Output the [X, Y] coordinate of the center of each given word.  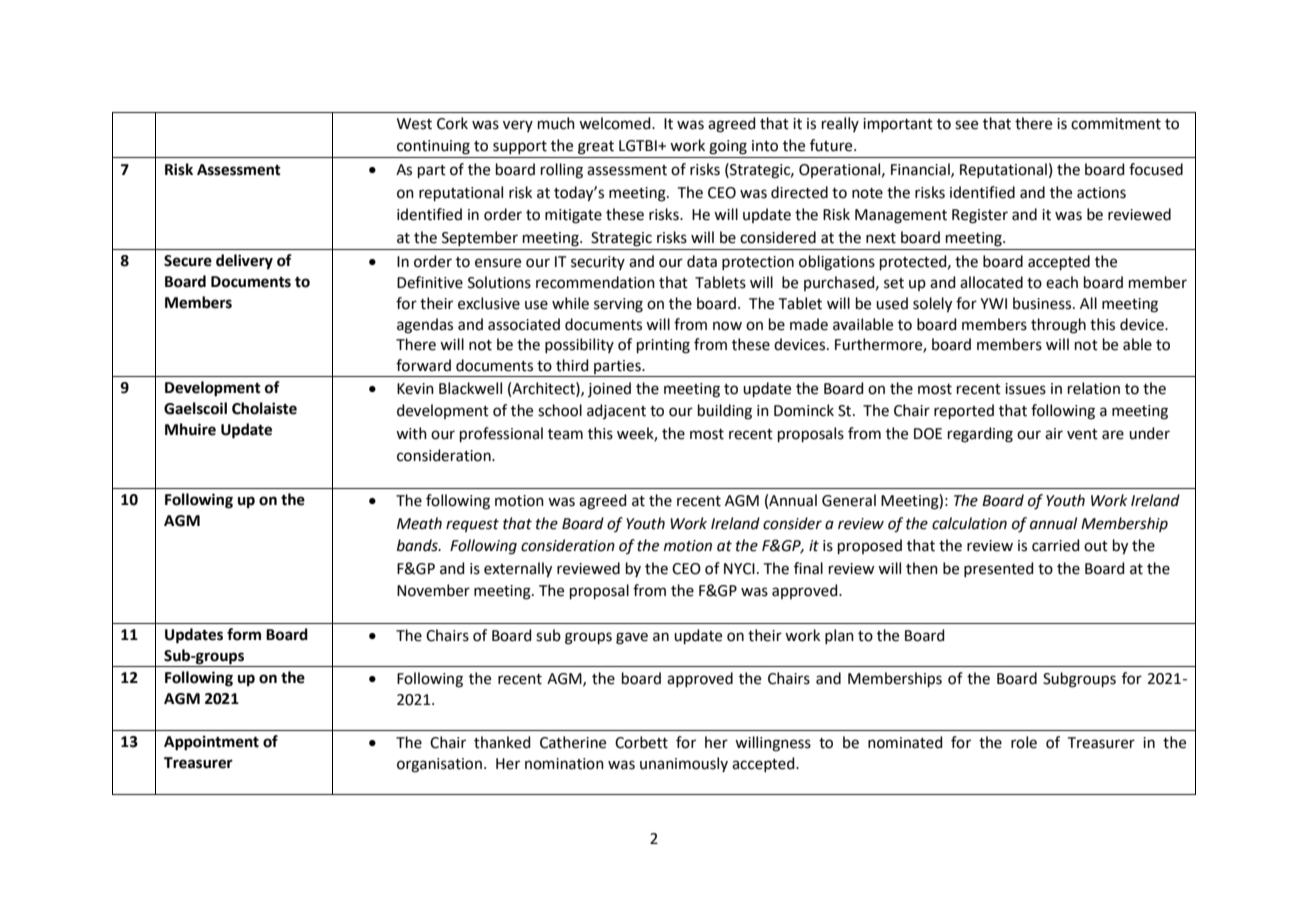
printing [663, 346]
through [1058, 326]
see [966, 125]
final [808, 568]
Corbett [641, 742]
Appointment [211, 743]
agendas [425, 326]
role [1024, 742]
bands [418, 545]
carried [1056, 545]
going [728, 147]
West [414, 124]
